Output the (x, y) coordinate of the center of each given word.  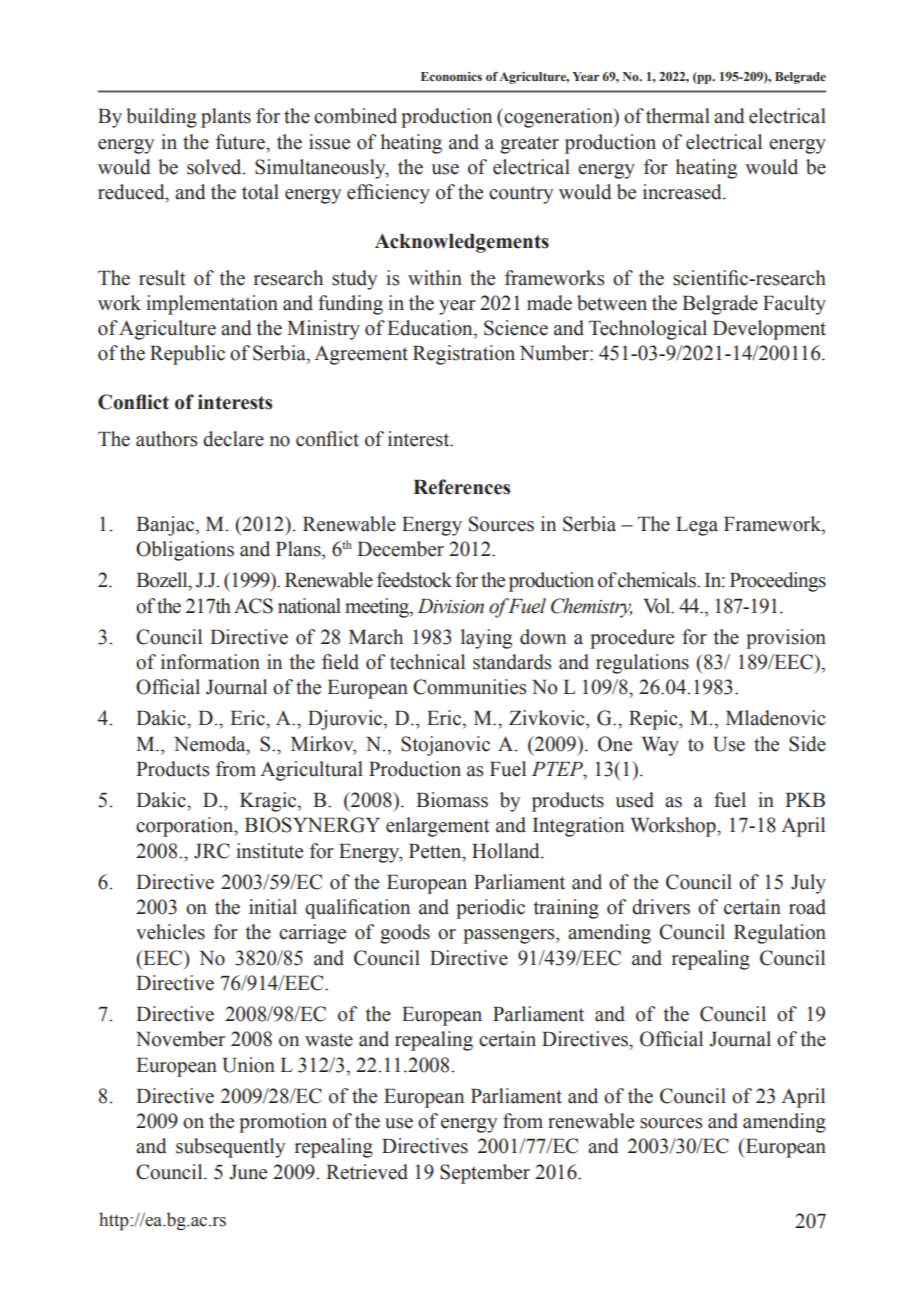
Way (660, 746)
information (210, 662)
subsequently (230, 1148)
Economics (451, 76)
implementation (212, 305)
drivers (661, 907)
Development (769, 330)
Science (516, 328)
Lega (697, 526)
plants (226, 118)
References (461, 487)
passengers (510, 936)
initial (273, 907)
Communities (470, 687)
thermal (678, 116)
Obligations (185, 551)
